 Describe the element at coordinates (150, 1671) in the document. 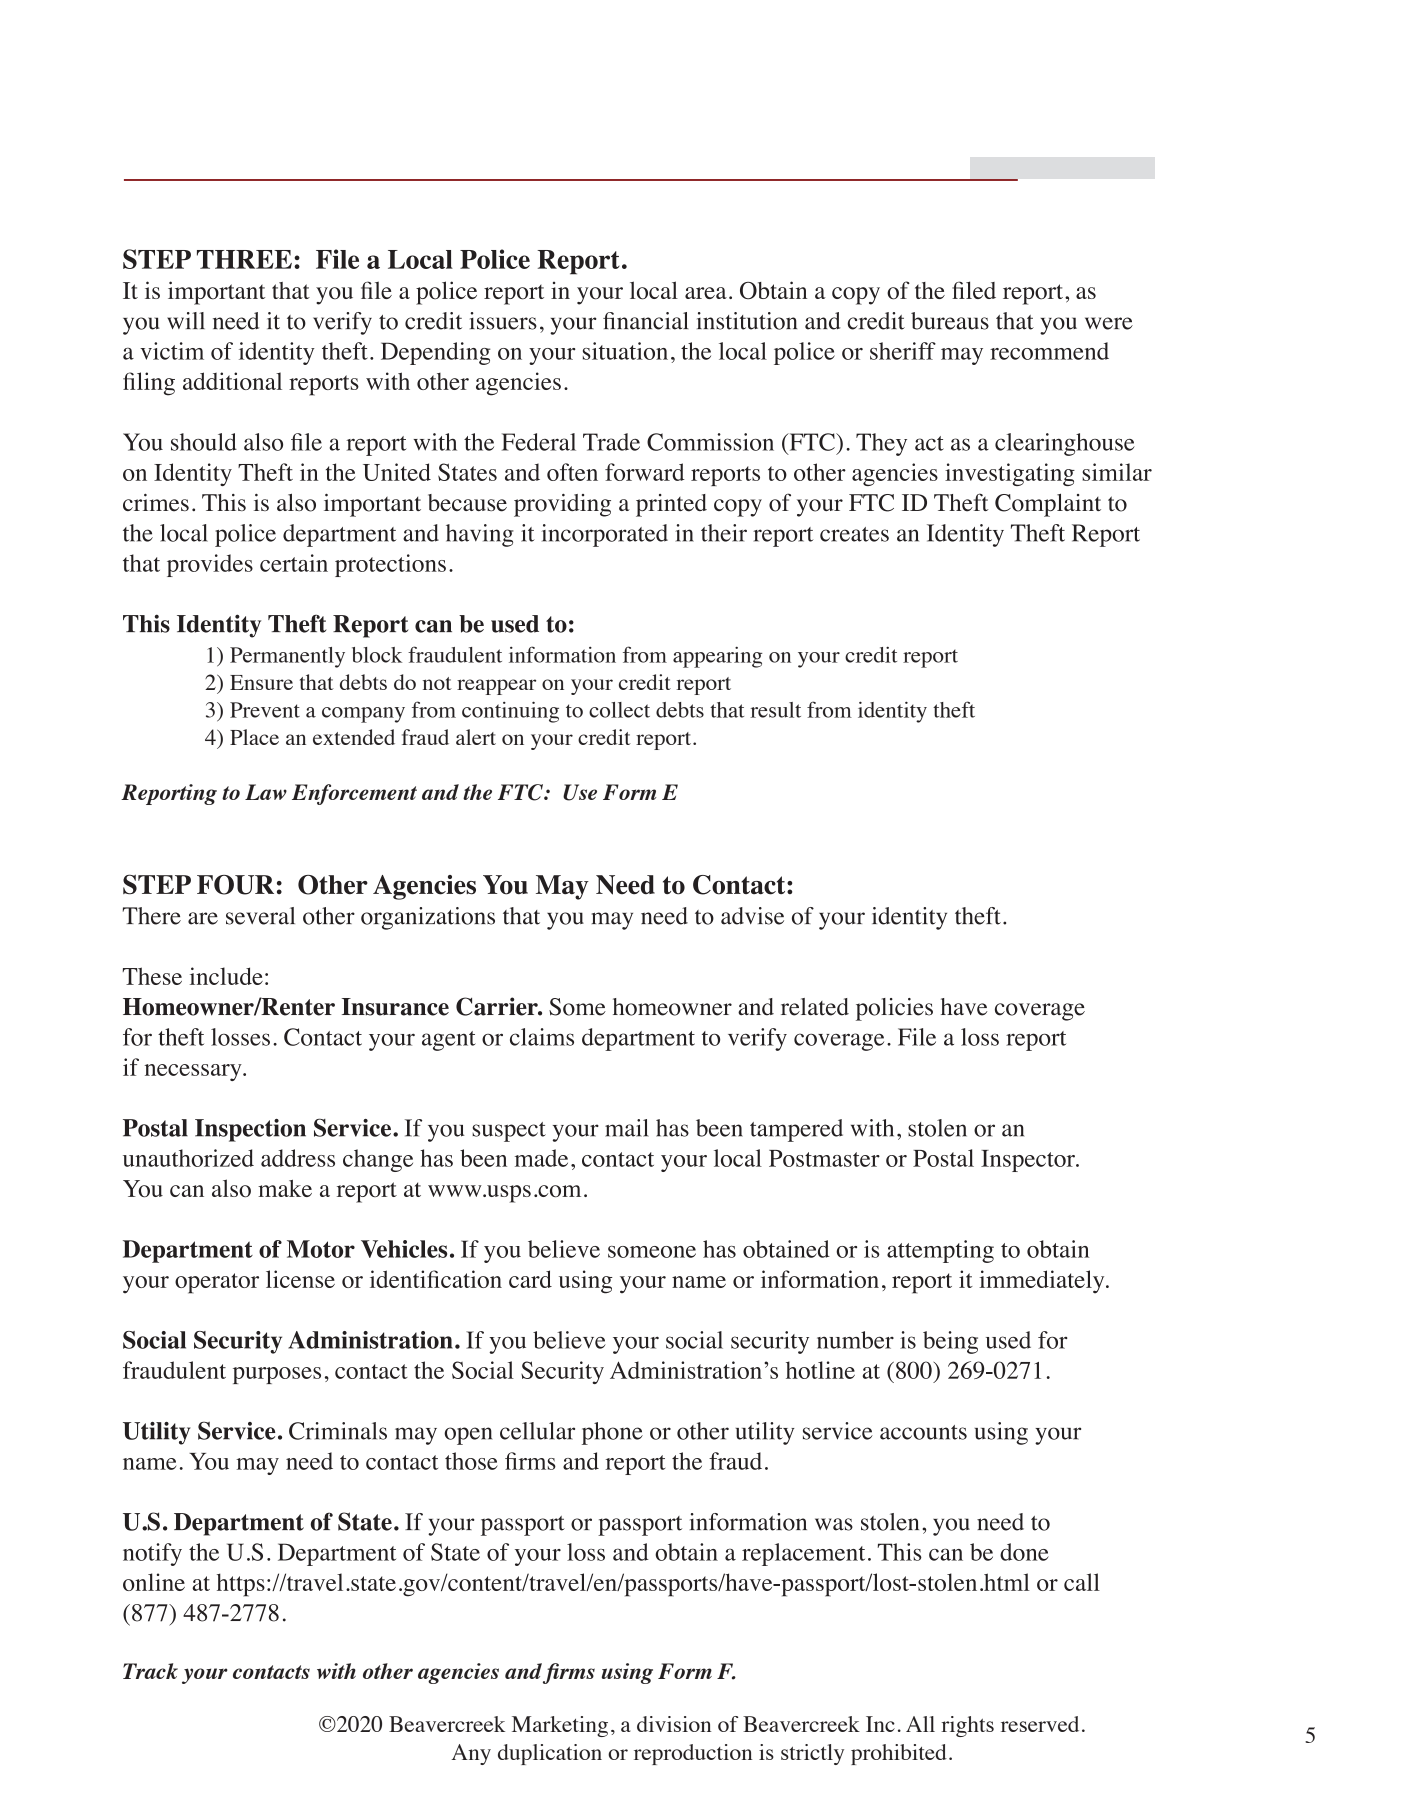

I see `Track` at that location.
